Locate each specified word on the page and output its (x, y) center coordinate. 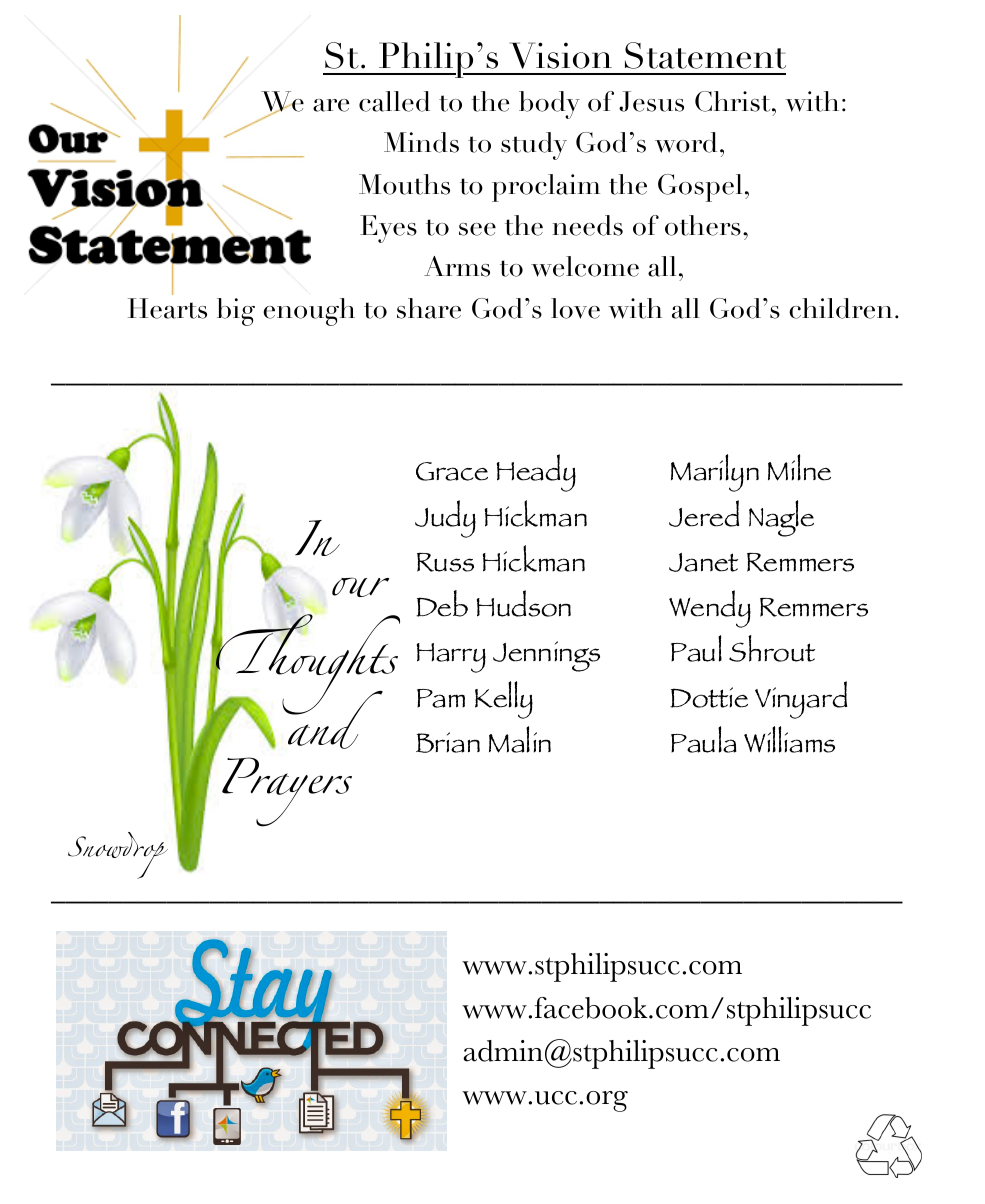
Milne (799, 467)
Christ (734, 101)
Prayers (287, 792)
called (394, 101)
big (236, 312)
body (549, 105)
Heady (536, 473)
